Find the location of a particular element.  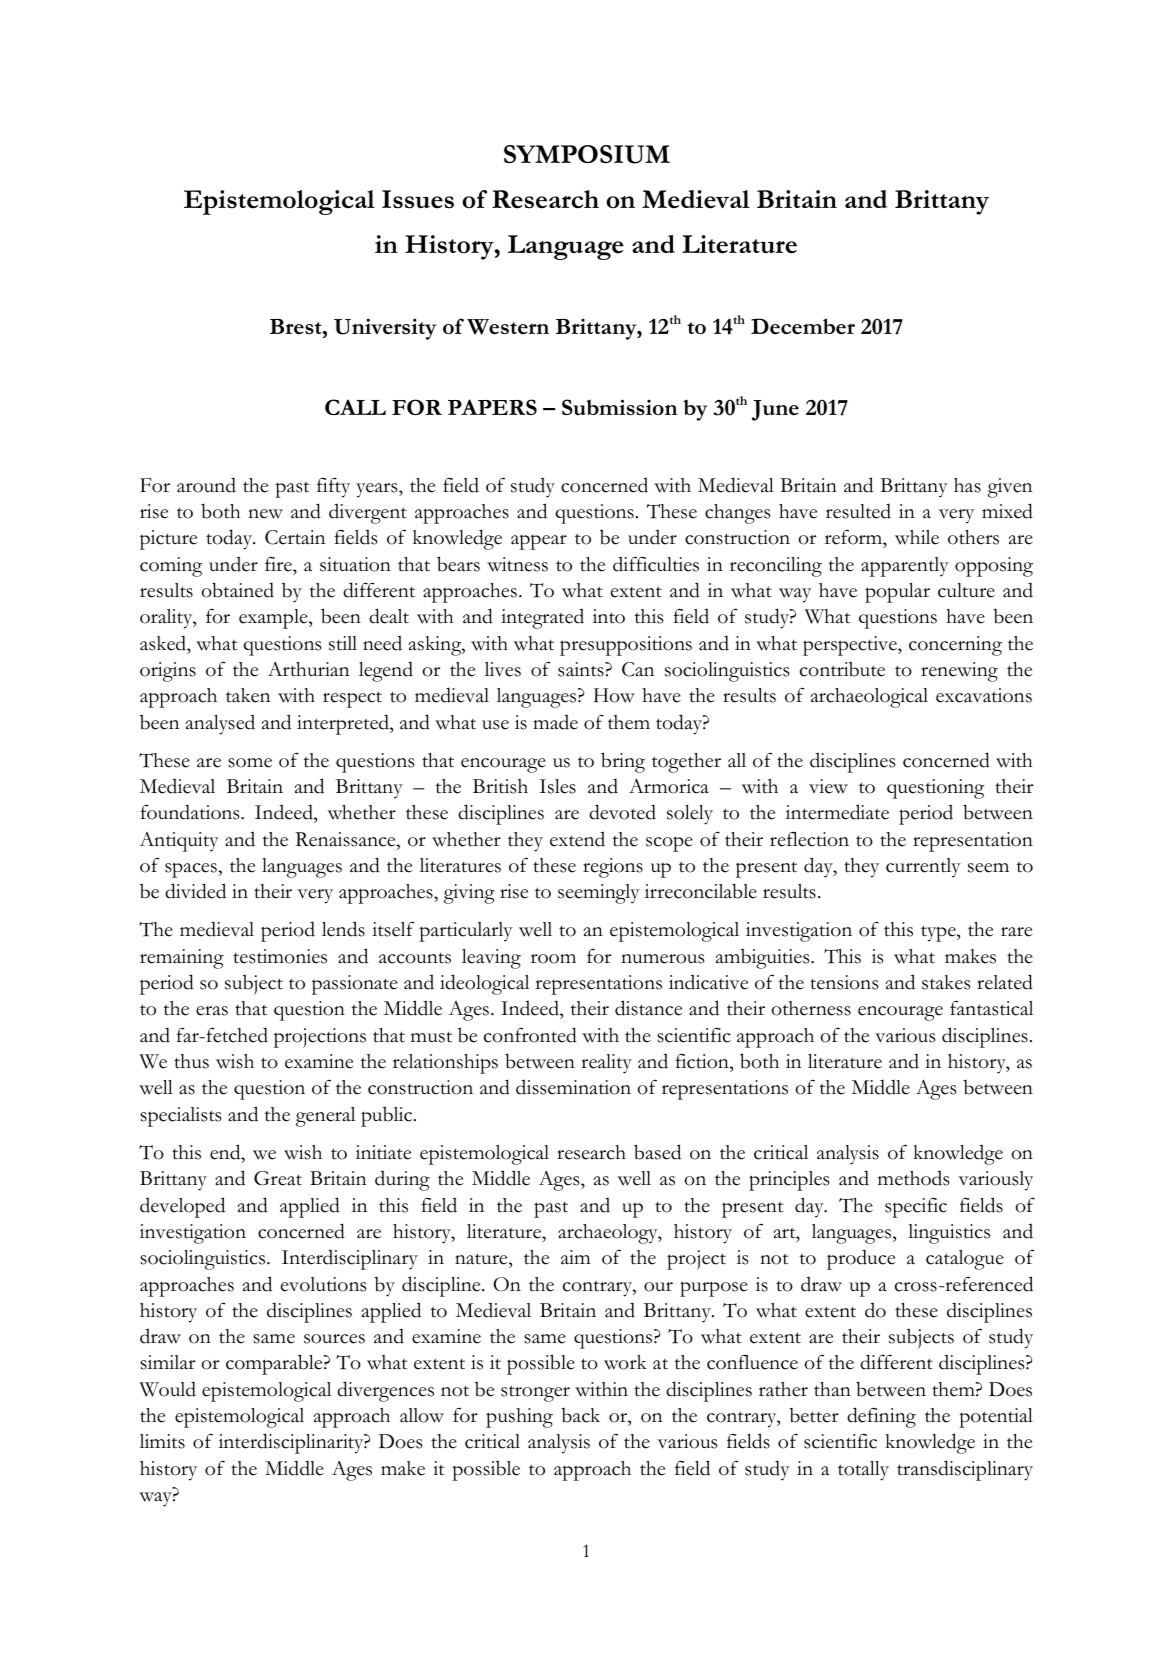

popular is located at coordinates (897, 593).
